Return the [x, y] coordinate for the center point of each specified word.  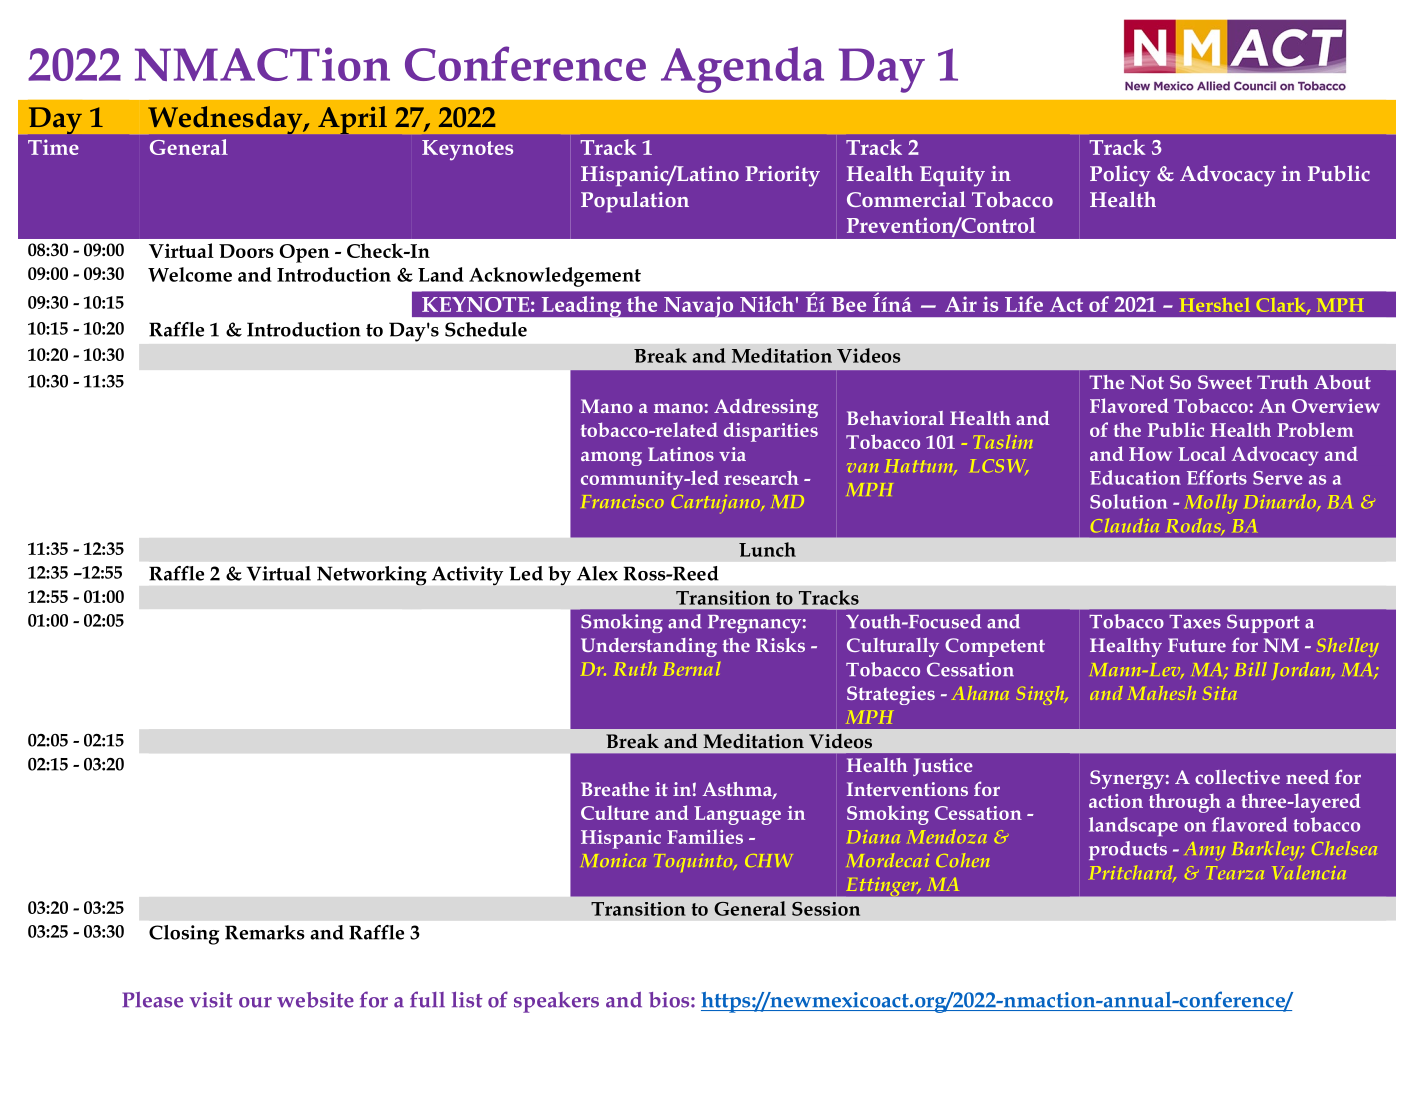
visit [211, 1000]
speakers [556, 1002]
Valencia [1309, 872]
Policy [1120, 176]
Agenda [742, 70]
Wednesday [226, 120]
